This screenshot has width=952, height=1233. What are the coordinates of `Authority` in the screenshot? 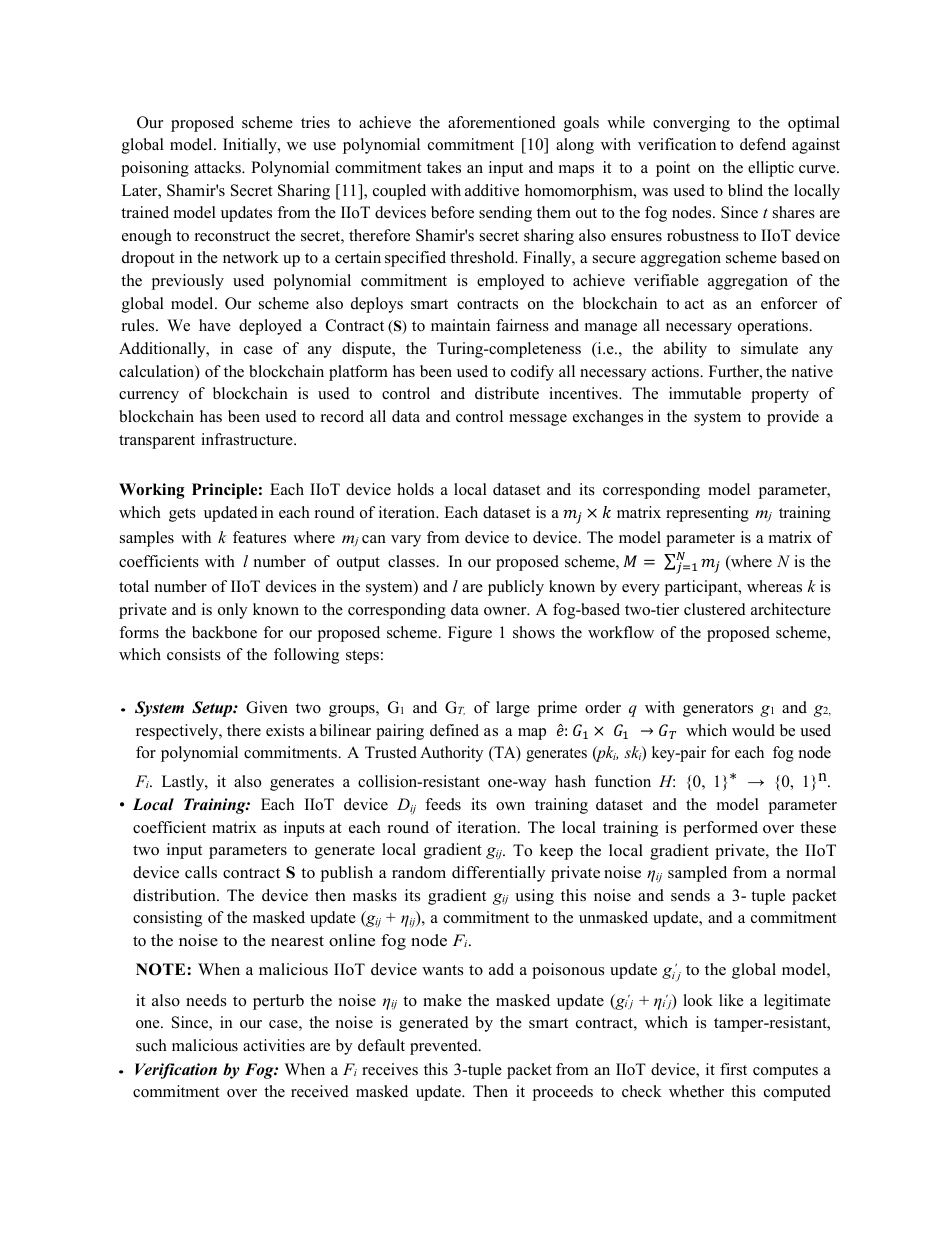 It's located at (451, 754).
